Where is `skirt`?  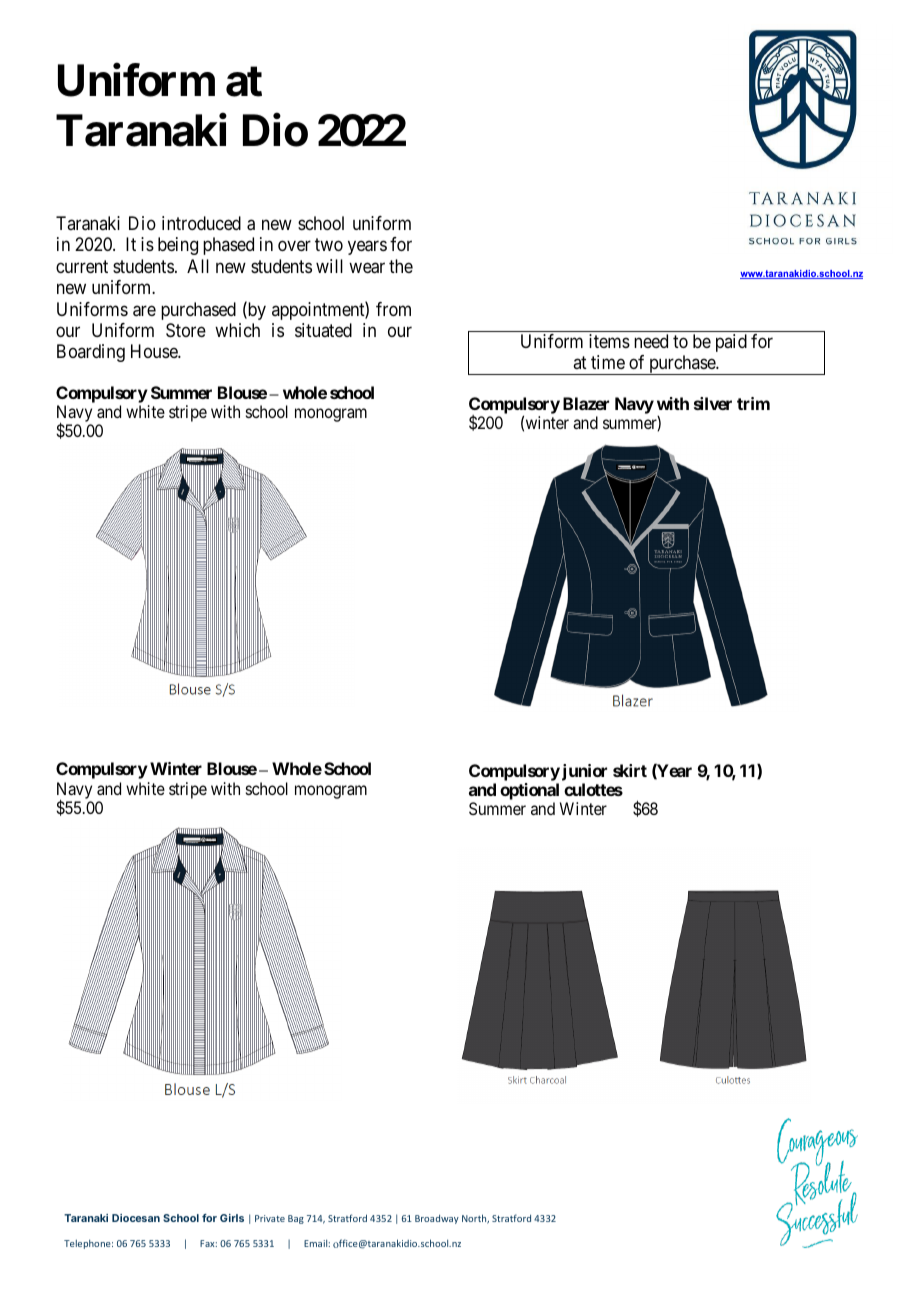
skirt is located at coordinates (630, 770).
